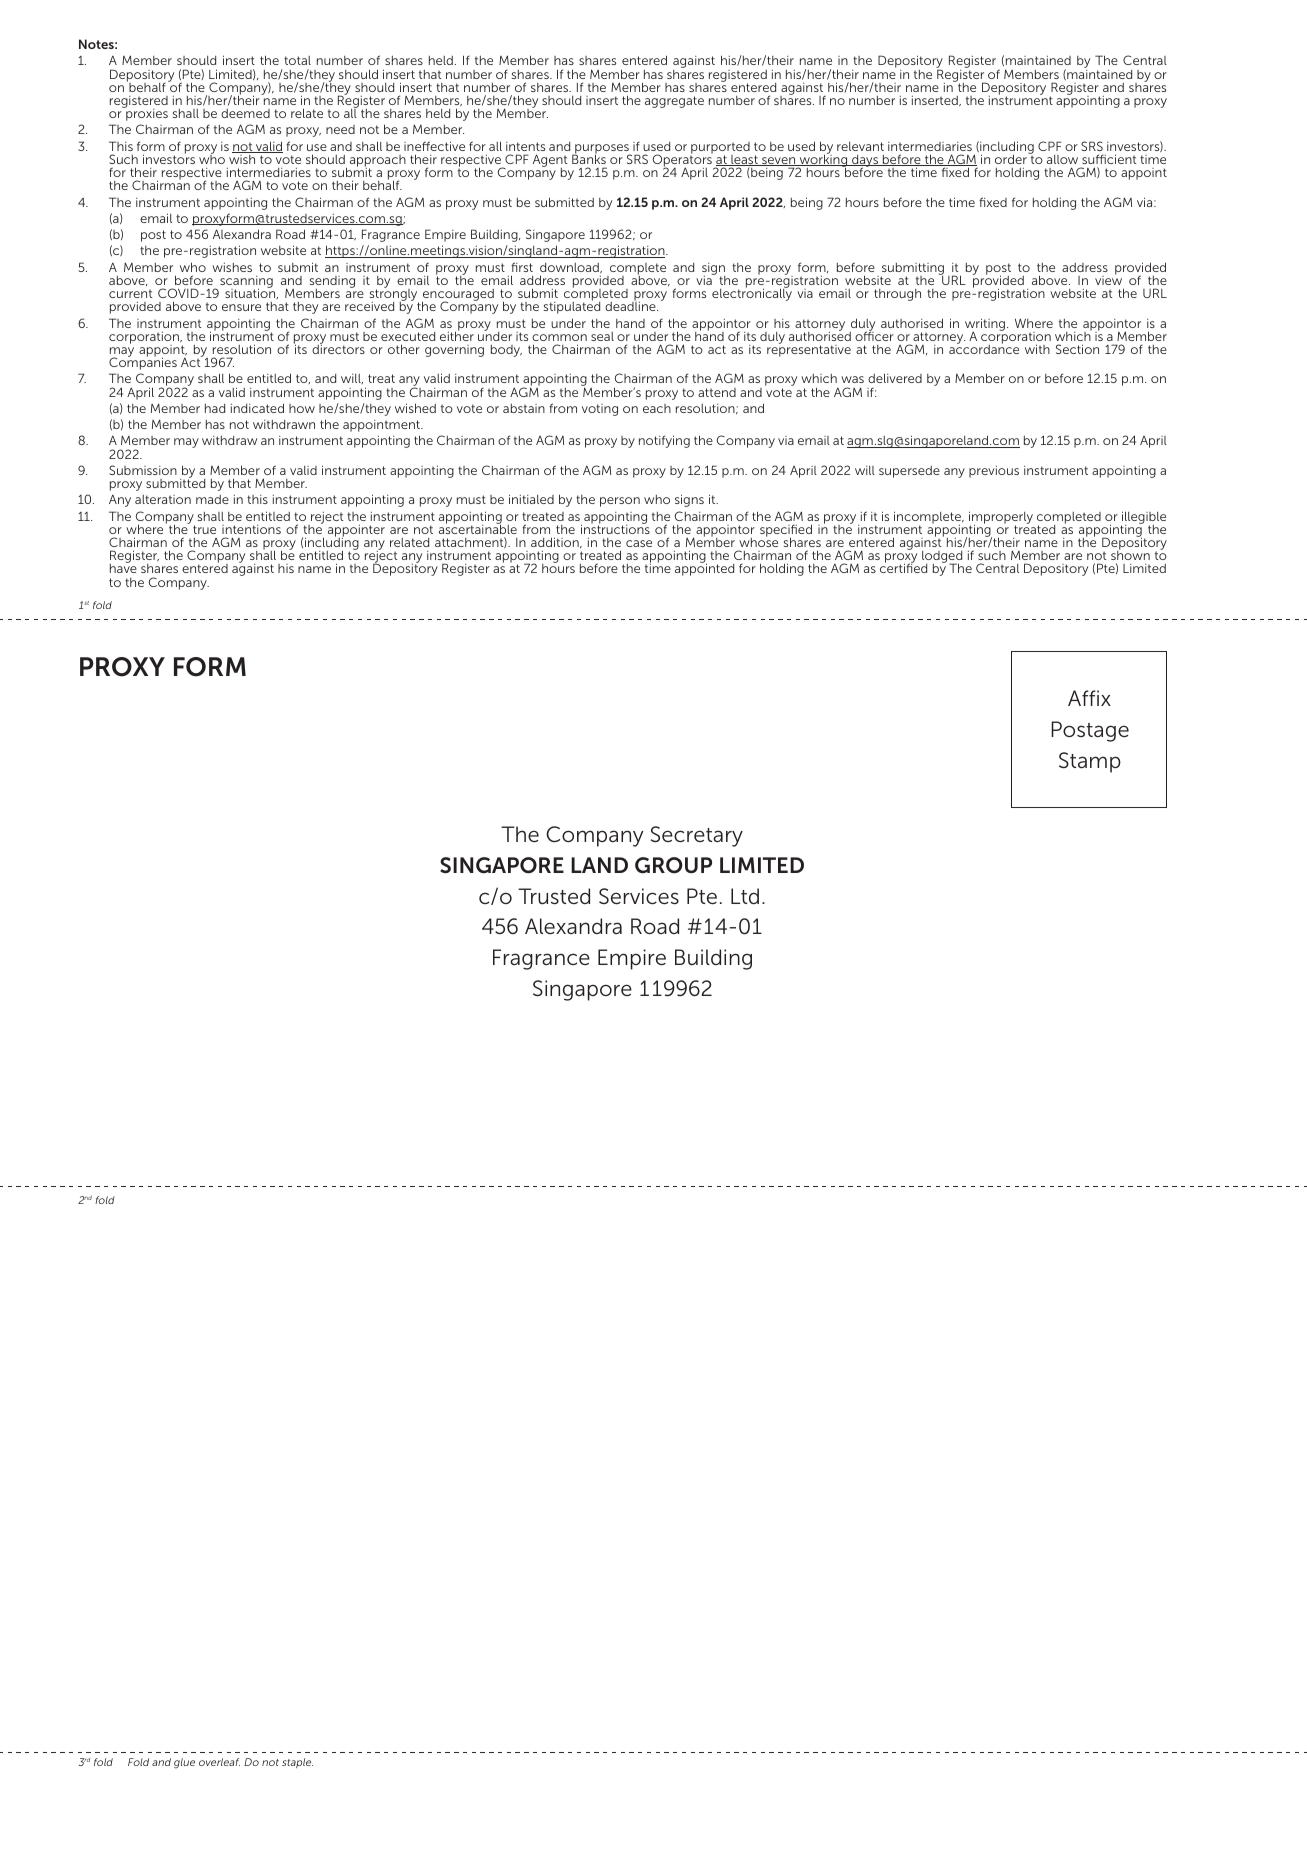 This screenshot has width=1307, height=1849. I want to click on accordance, so click(984, 348).
